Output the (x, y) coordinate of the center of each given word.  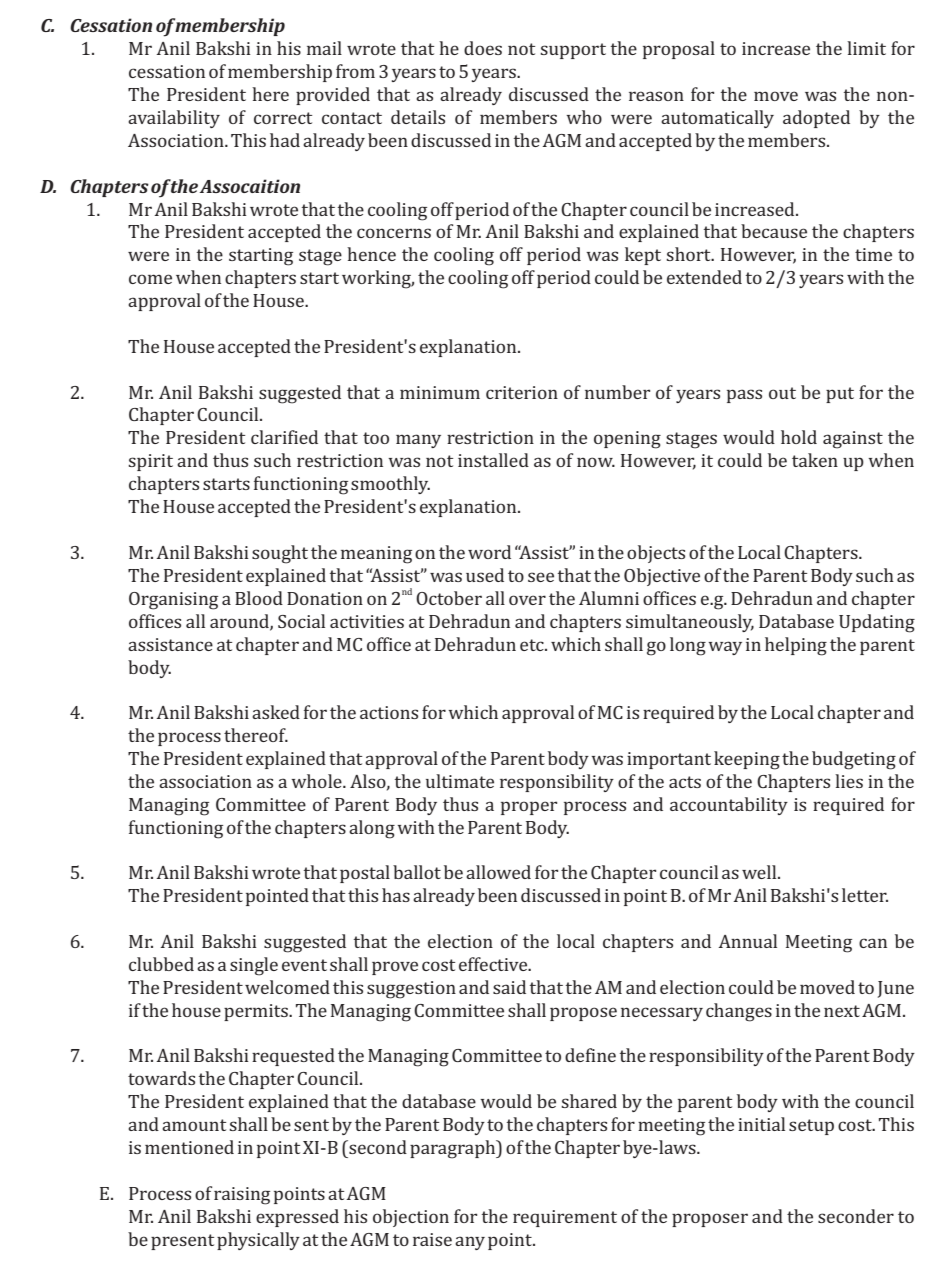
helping (796, 646)
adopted (816, 119)
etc (533, 645)
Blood (259, 598)
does (483, 48)
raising (242, 1196)
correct (283, 118)
